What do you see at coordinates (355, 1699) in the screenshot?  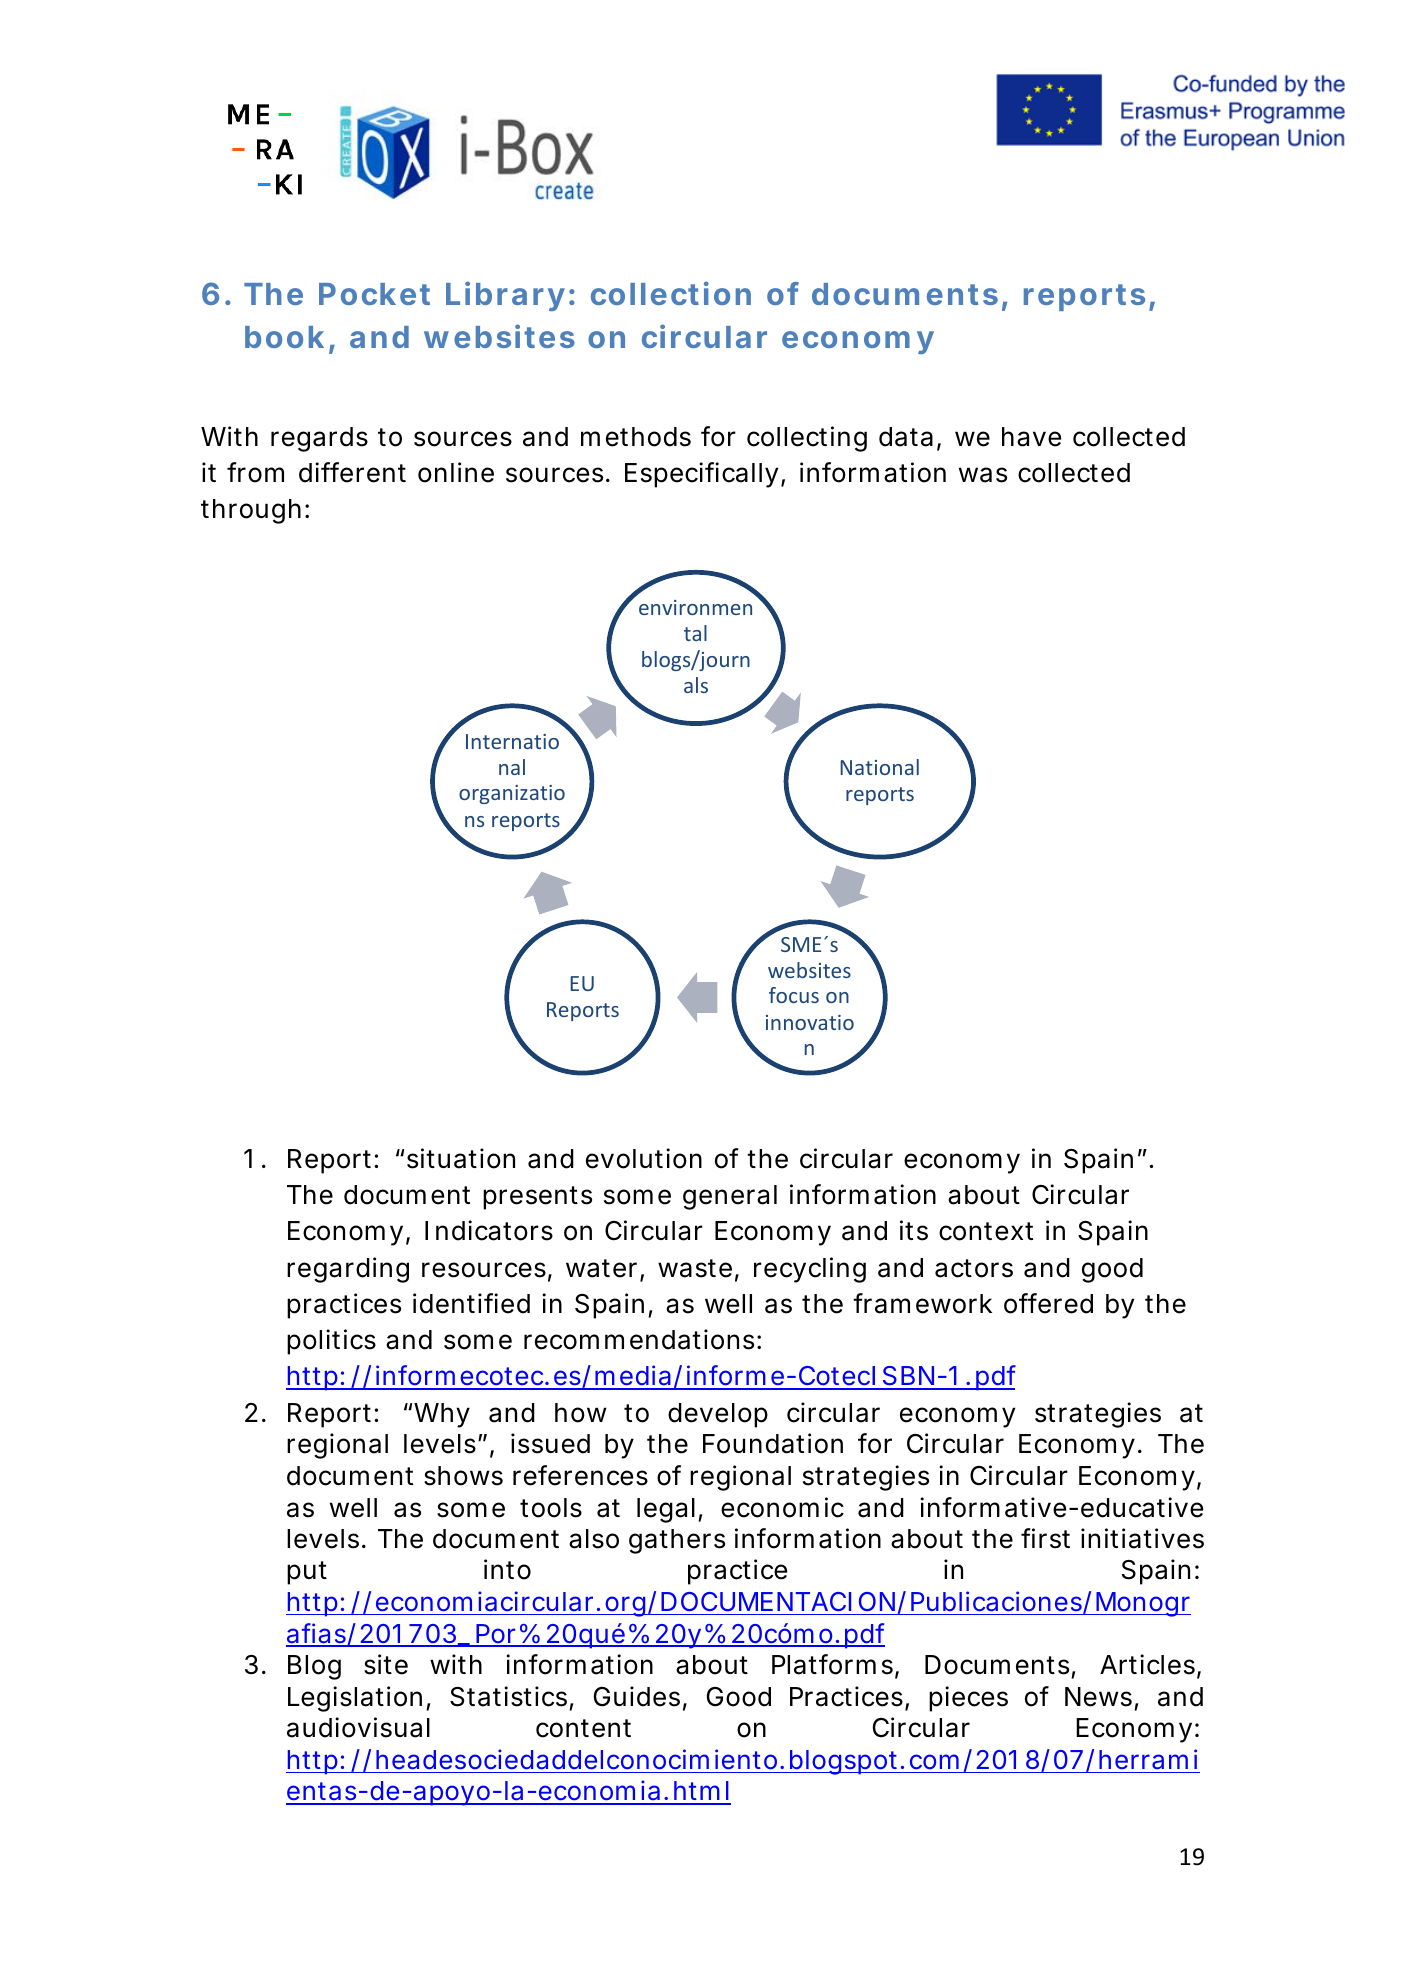 I see `Legislation` at bounding box center [355, 1699].
